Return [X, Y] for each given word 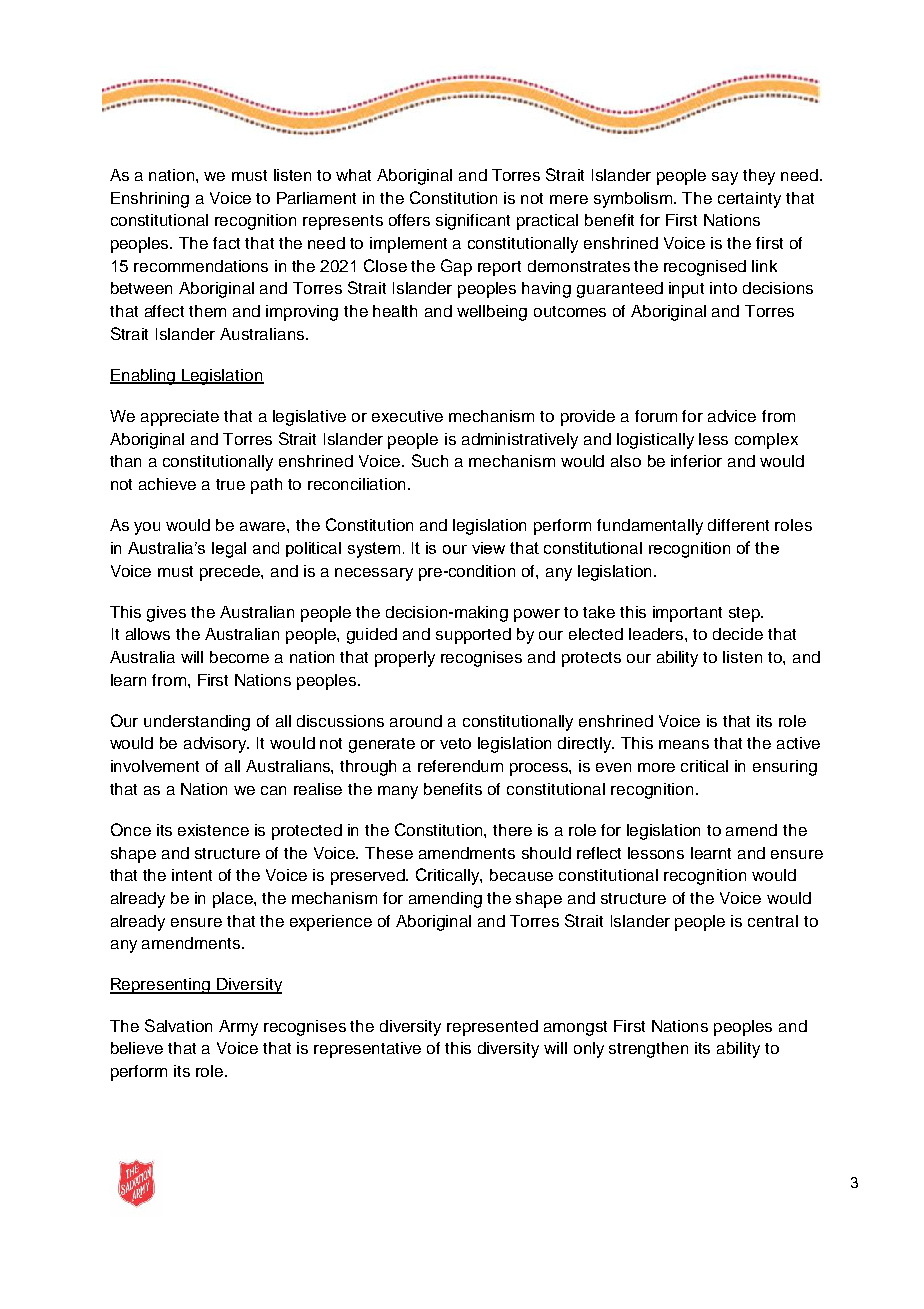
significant [473, 222]
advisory [216, 745]
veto [455, 743]
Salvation [178, 1025]
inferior [696, 461]
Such [430, 460]
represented [492, 1028]
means [684, 744]
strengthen [648, 1050]
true [230, 484]
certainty [749, 200]
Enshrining [150, 200]
